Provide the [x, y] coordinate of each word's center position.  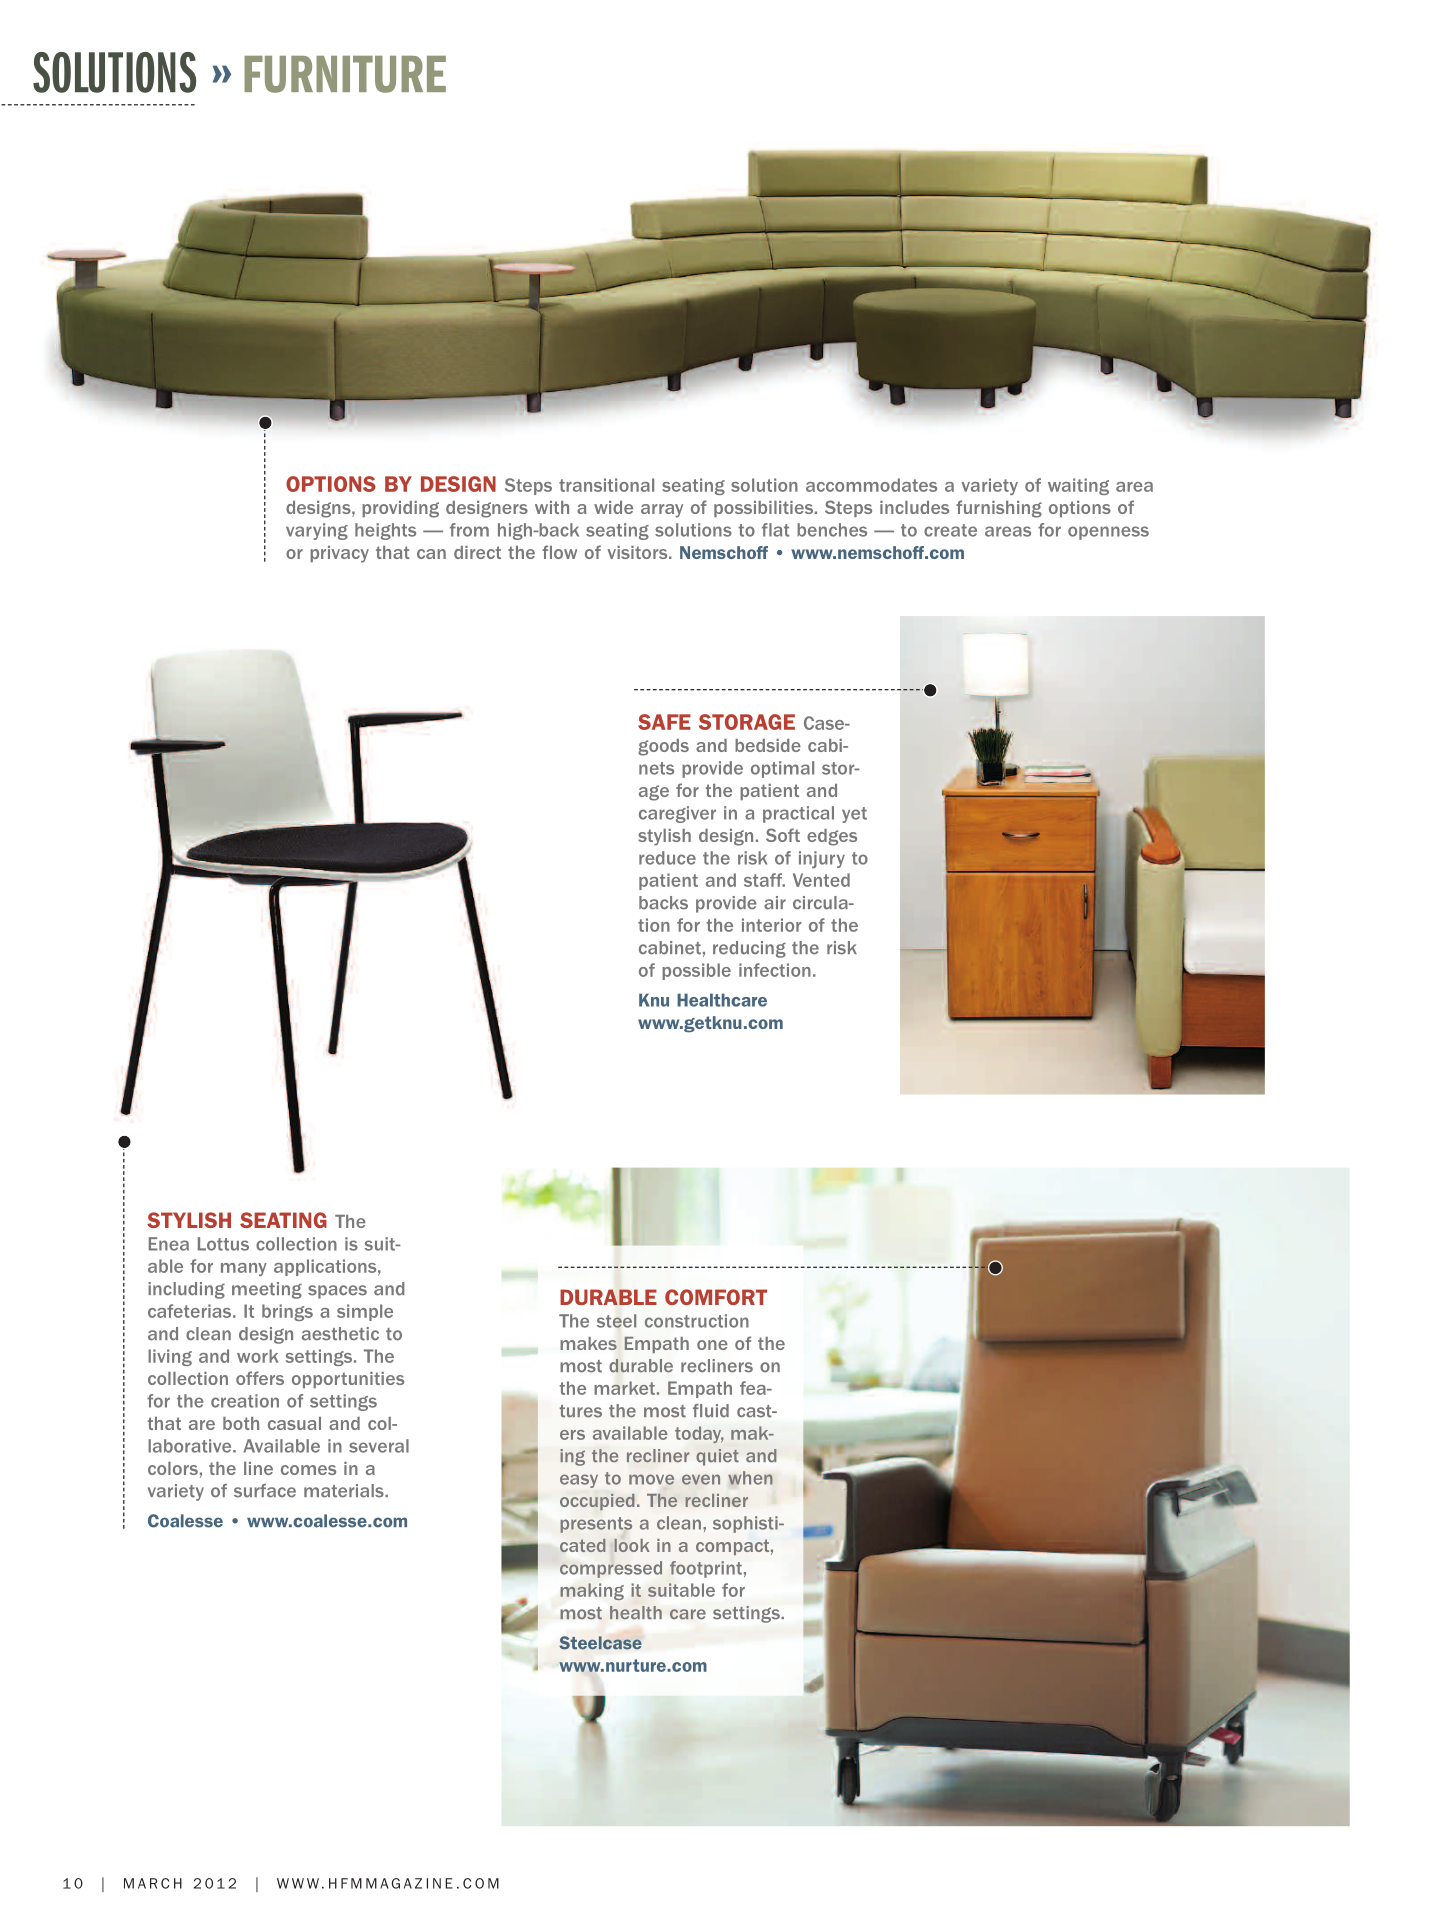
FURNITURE [345, 74]
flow [559, 552]
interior [771, 925]
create [950, 530]
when [750, 1478]
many [244, 1269]
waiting [1078, 486]
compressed [611, 1569]
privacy [339, 554]
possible [696, 971]
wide [613, 507]
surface [265, 1491]
